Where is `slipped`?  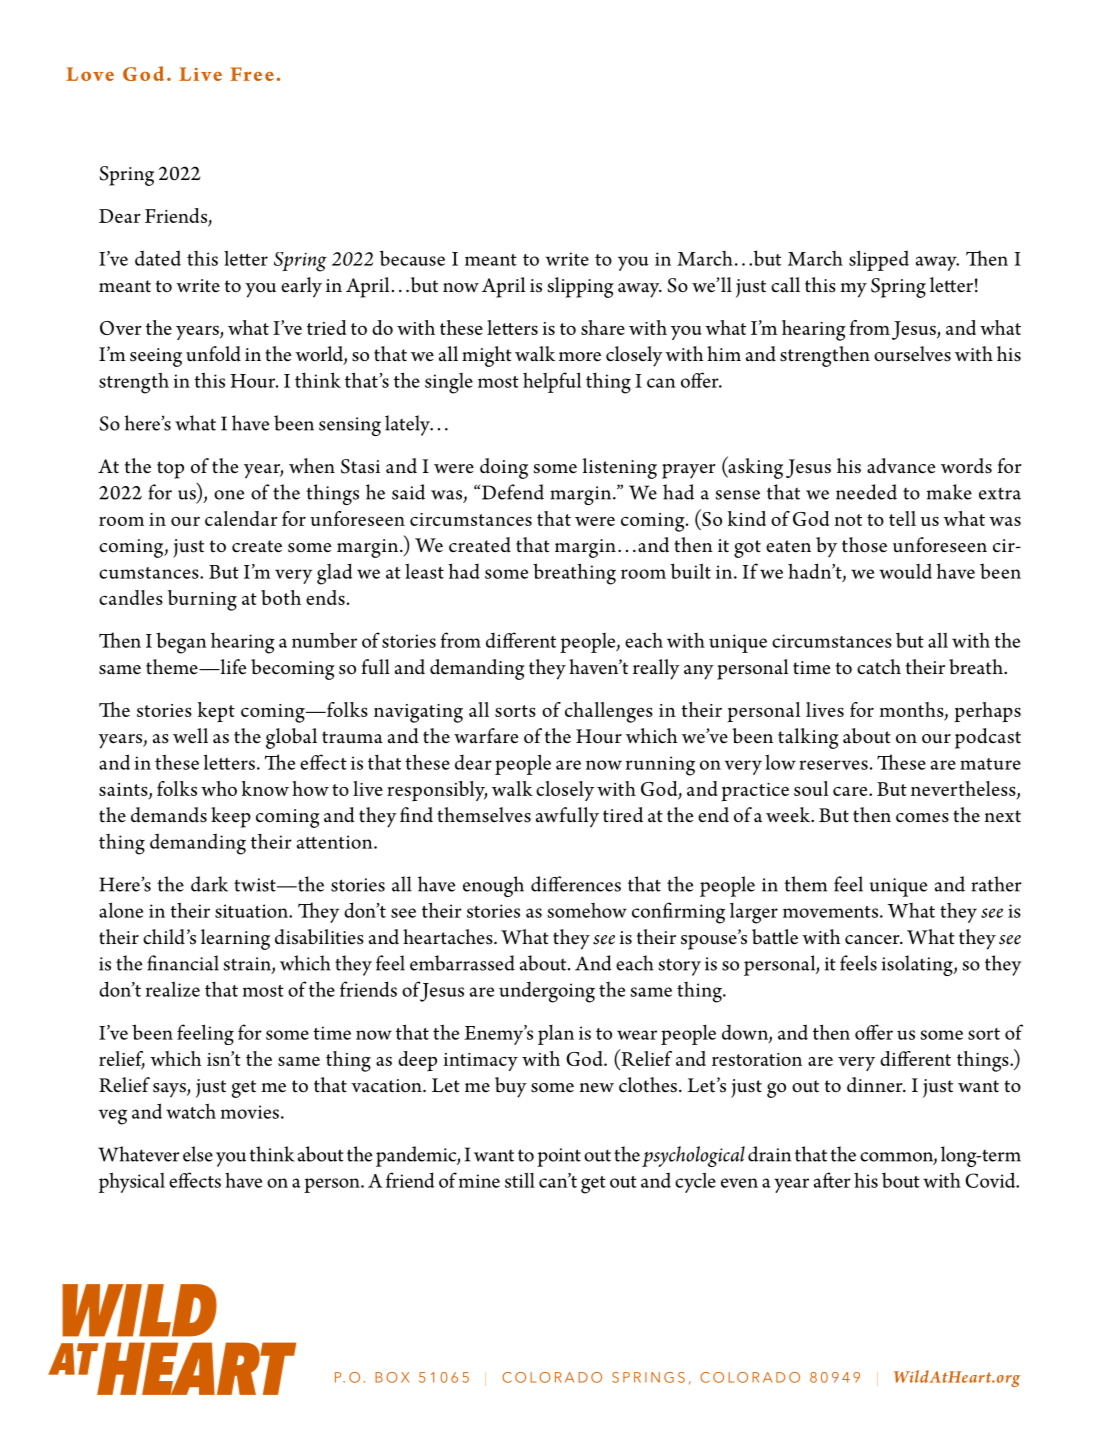
slipped is located at coordinates (879, 260).
